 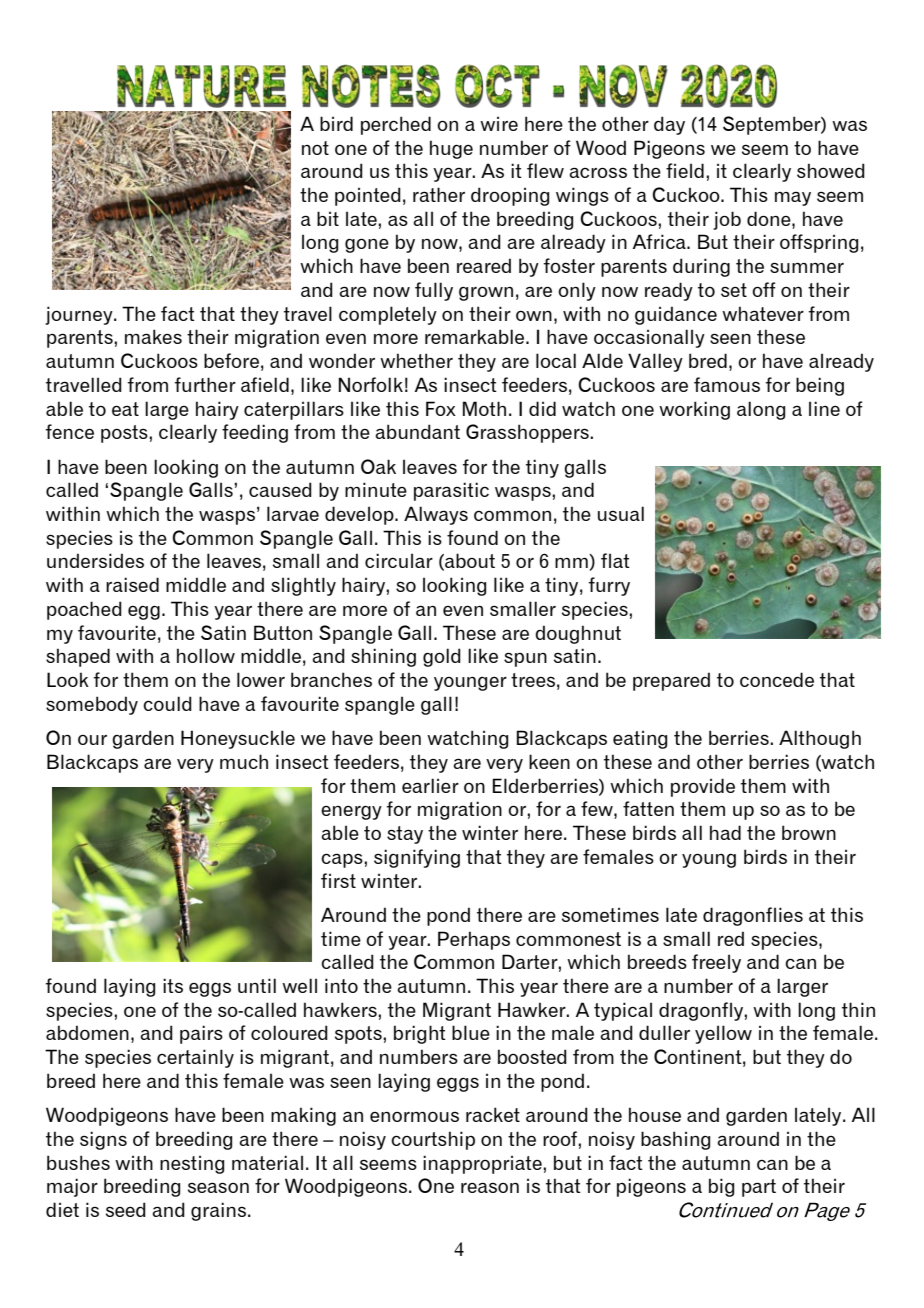 I want to click on its, so click(x=173, y=985).
